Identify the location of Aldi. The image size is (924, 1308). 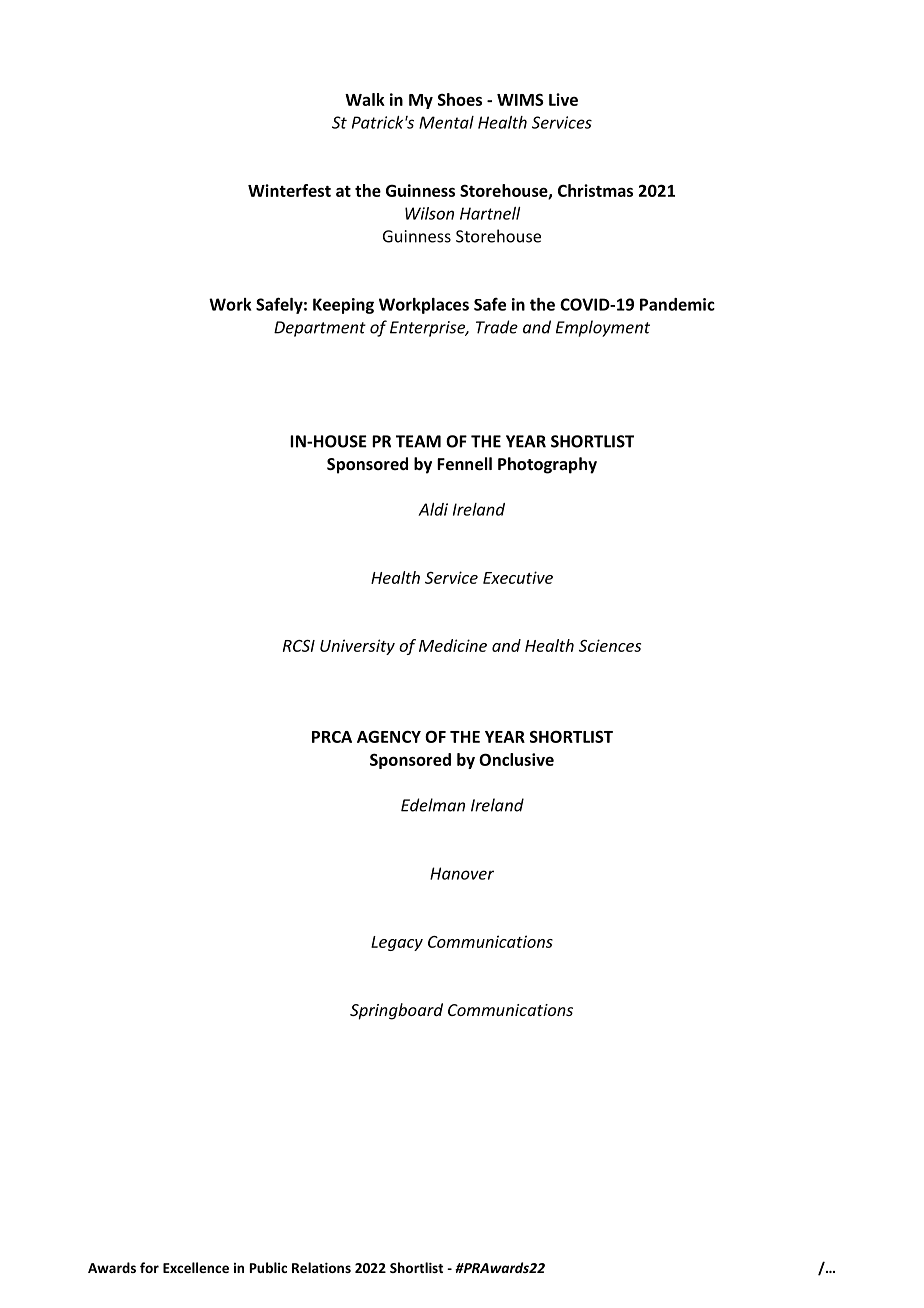
(433, 509).
